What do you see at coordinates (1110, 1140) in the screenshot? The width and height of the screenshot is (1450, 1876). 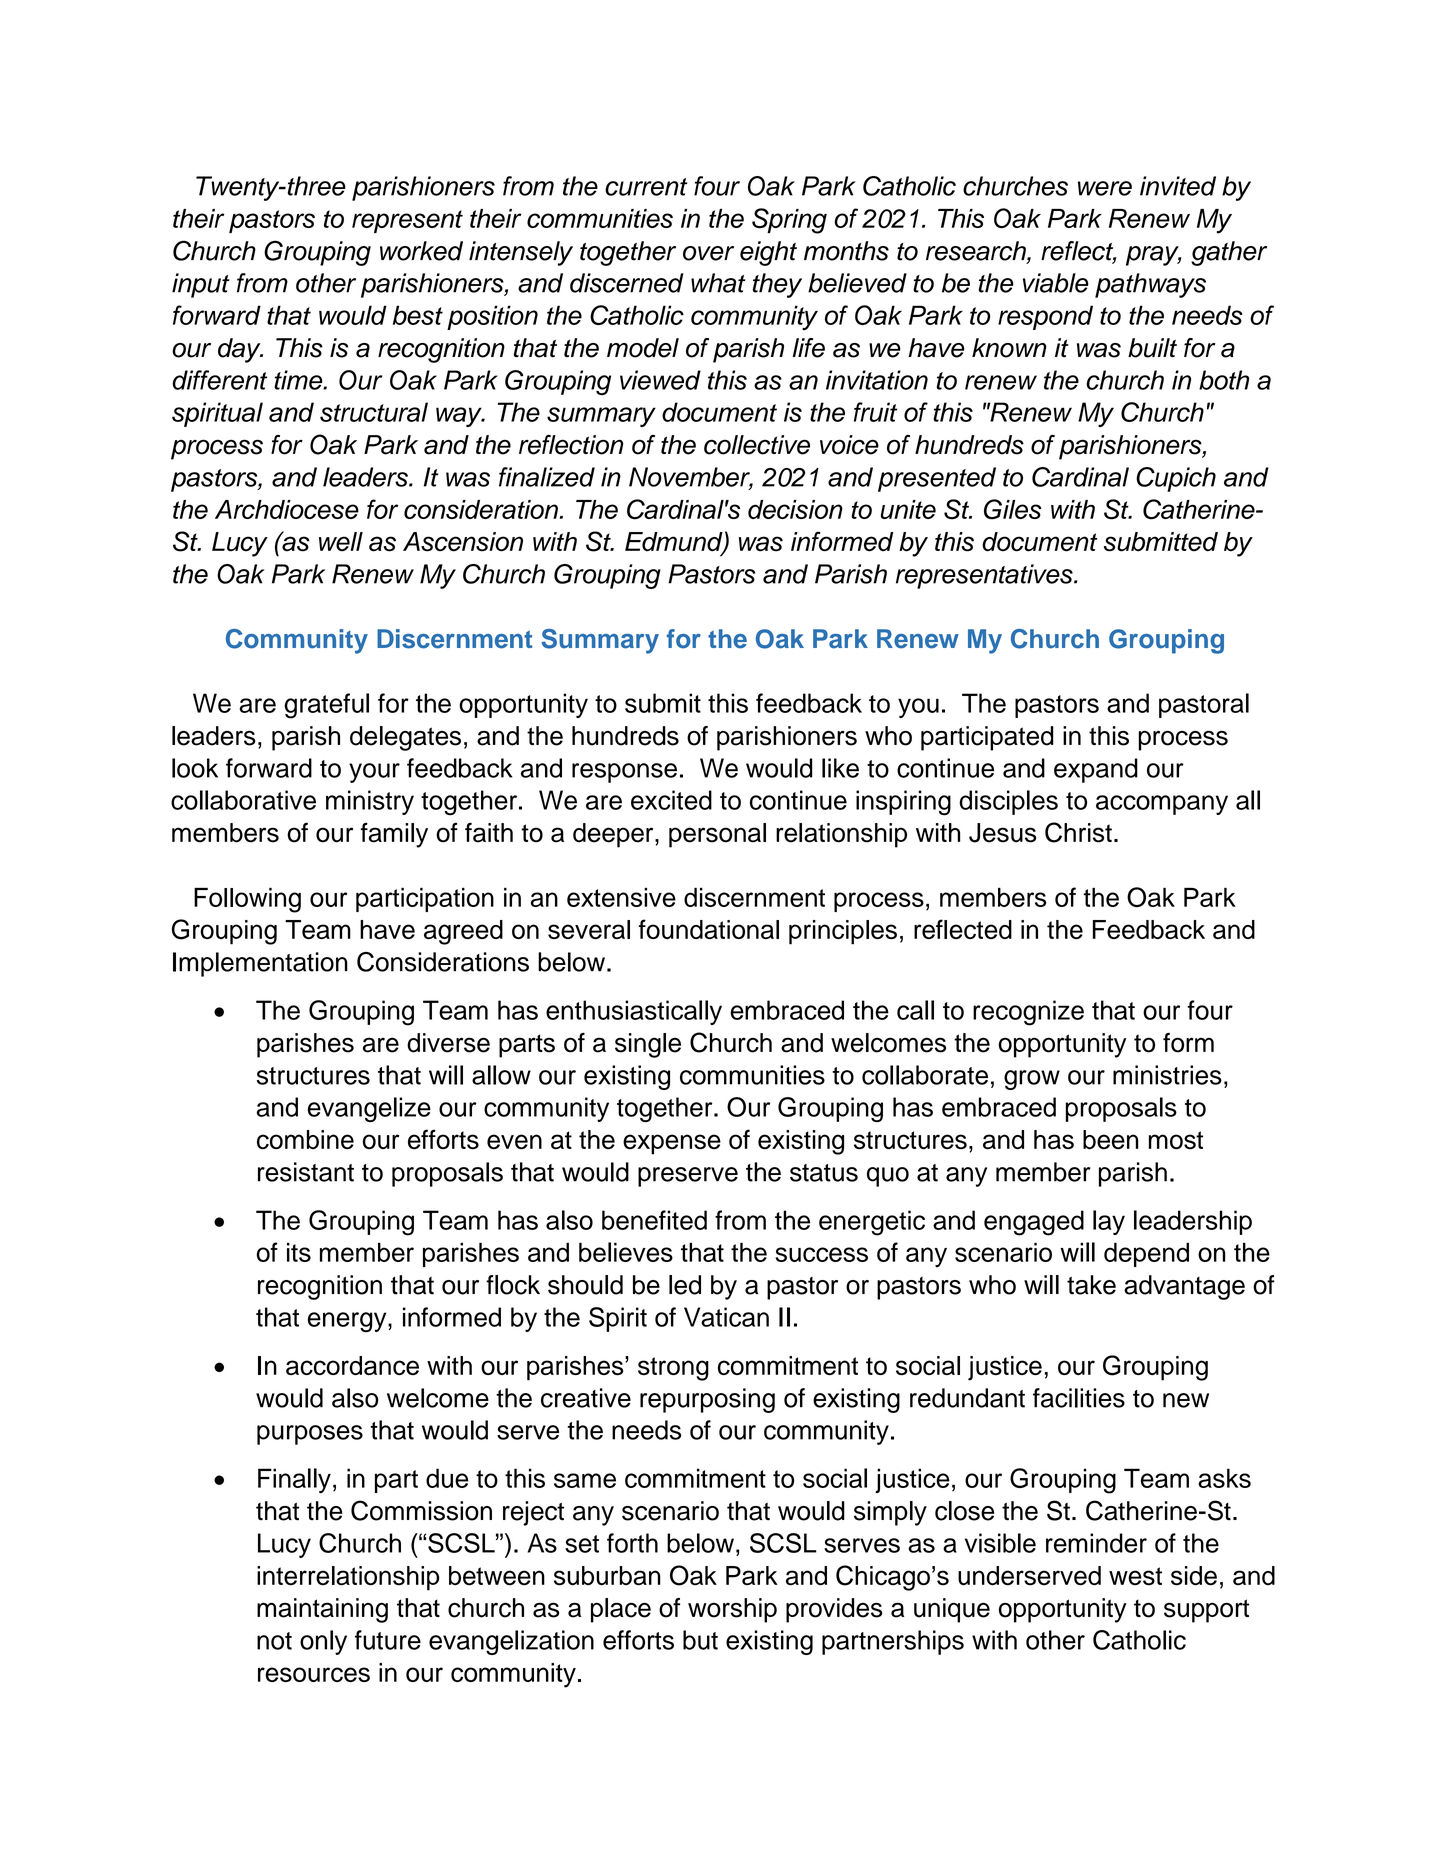 I see `been` at bounding box center [1110, 1140].
